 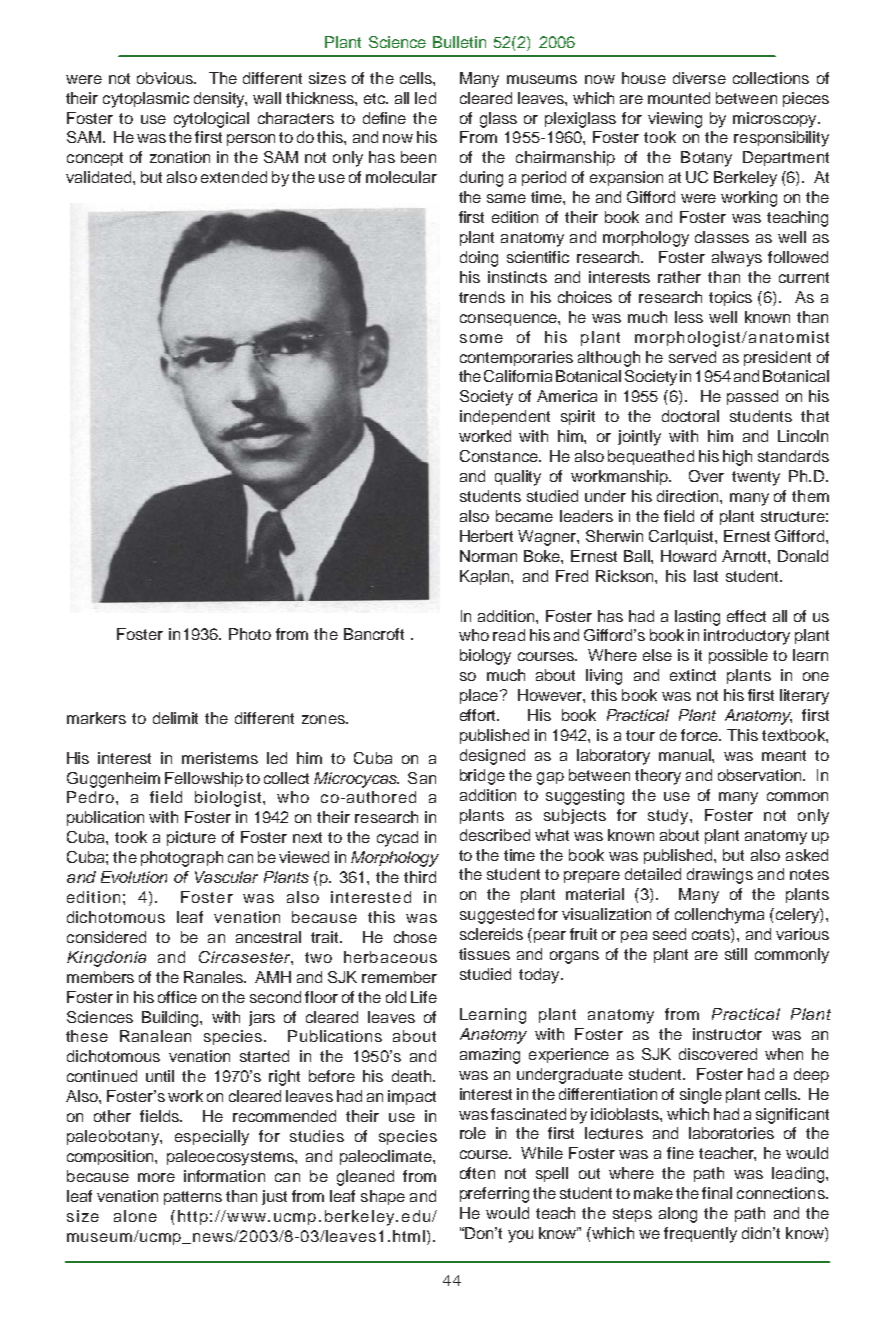 What do you see at coordinates (692, 357) in the screenshot?
I see `served` at bounding box center [692, 357].
